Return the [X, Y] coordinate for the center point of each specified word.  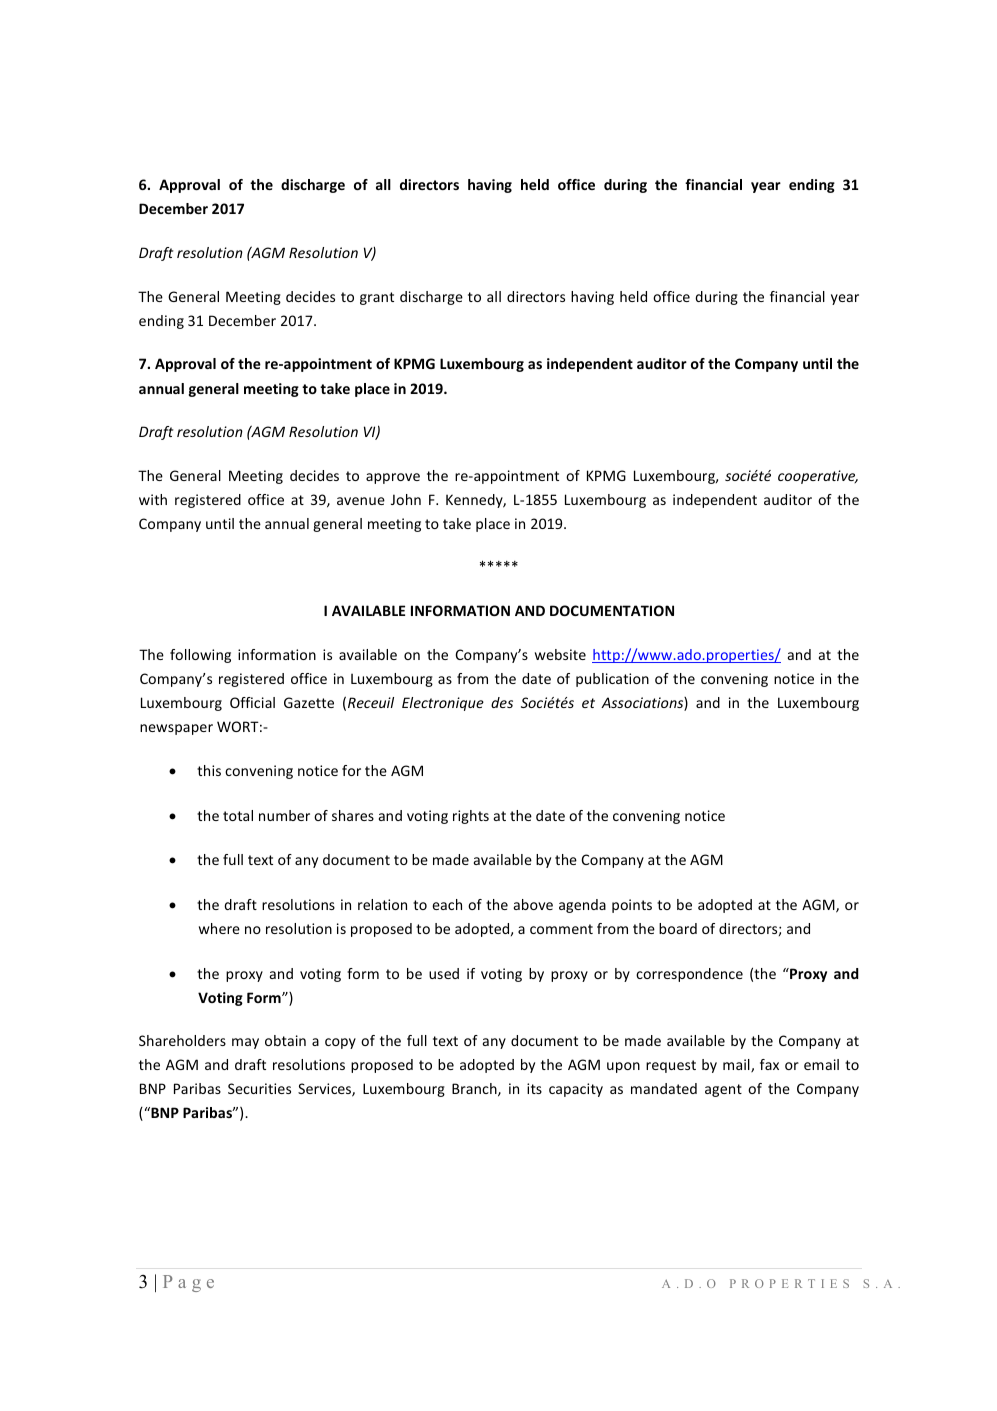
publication [612, 680]
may [245, 1043]
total [238, 815]
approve [393, 478]
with [153, 499]
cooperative [818, 477]
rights [471, 817]
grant [377, 298]
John [406, 499]
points [632, 906]
